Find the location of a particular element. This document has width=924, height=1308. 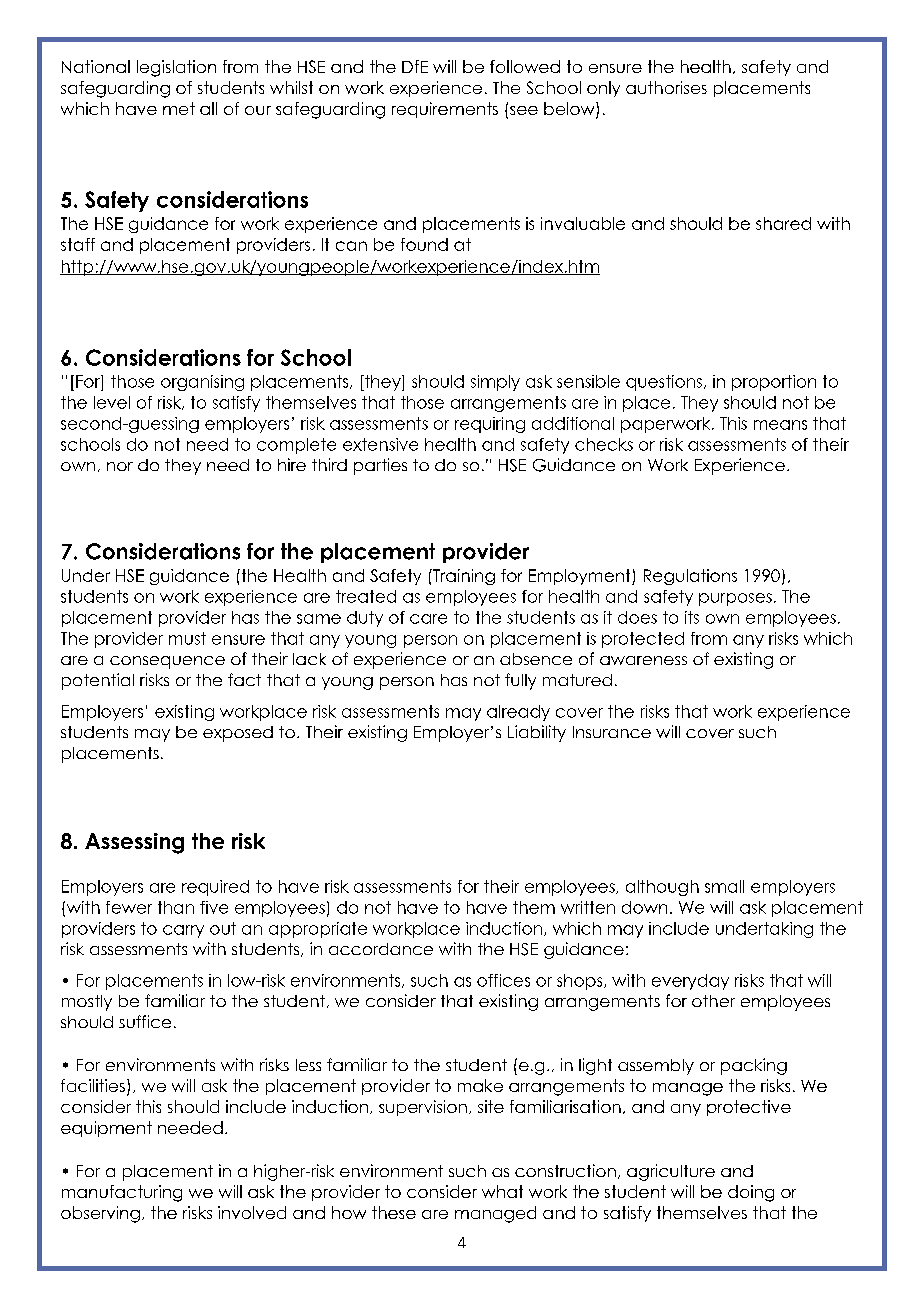

Regulations is located at coordinates (690, 577).
